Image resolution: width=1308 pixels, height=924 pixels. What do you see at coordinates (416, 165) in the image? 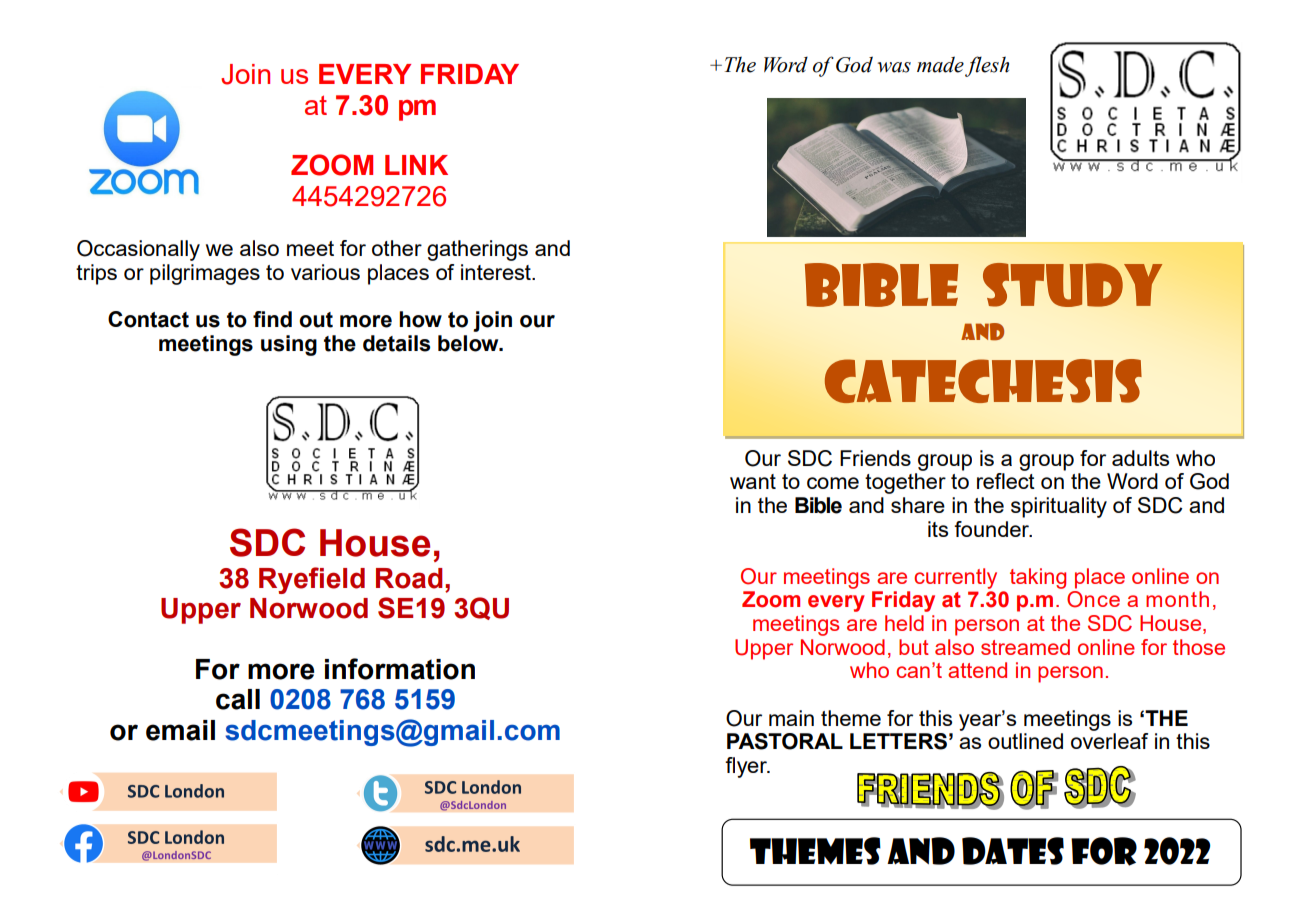
I see `LINK` at bounding box center [416, 165].
